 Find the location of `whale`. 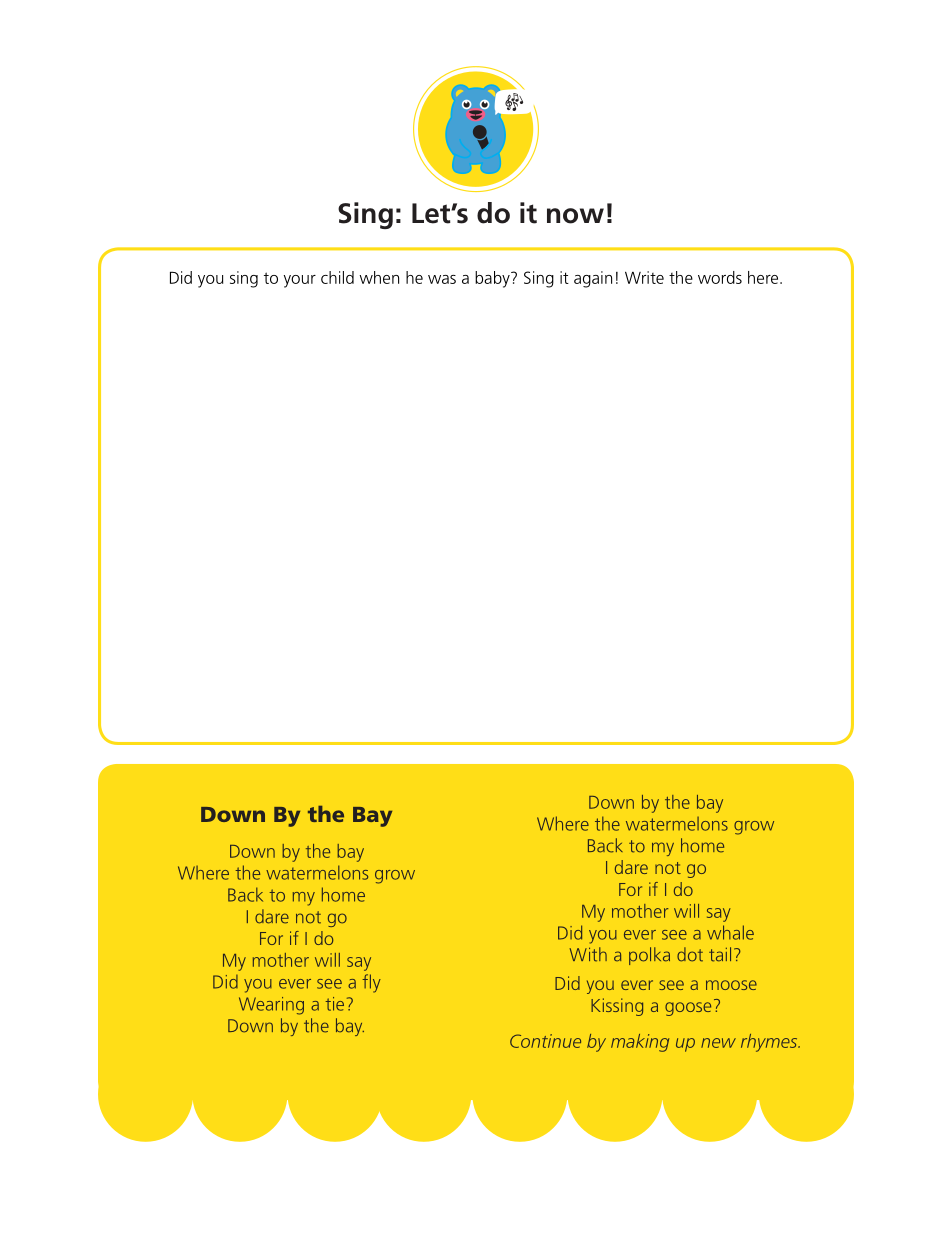

whale is located at coordinates (730, 932).
